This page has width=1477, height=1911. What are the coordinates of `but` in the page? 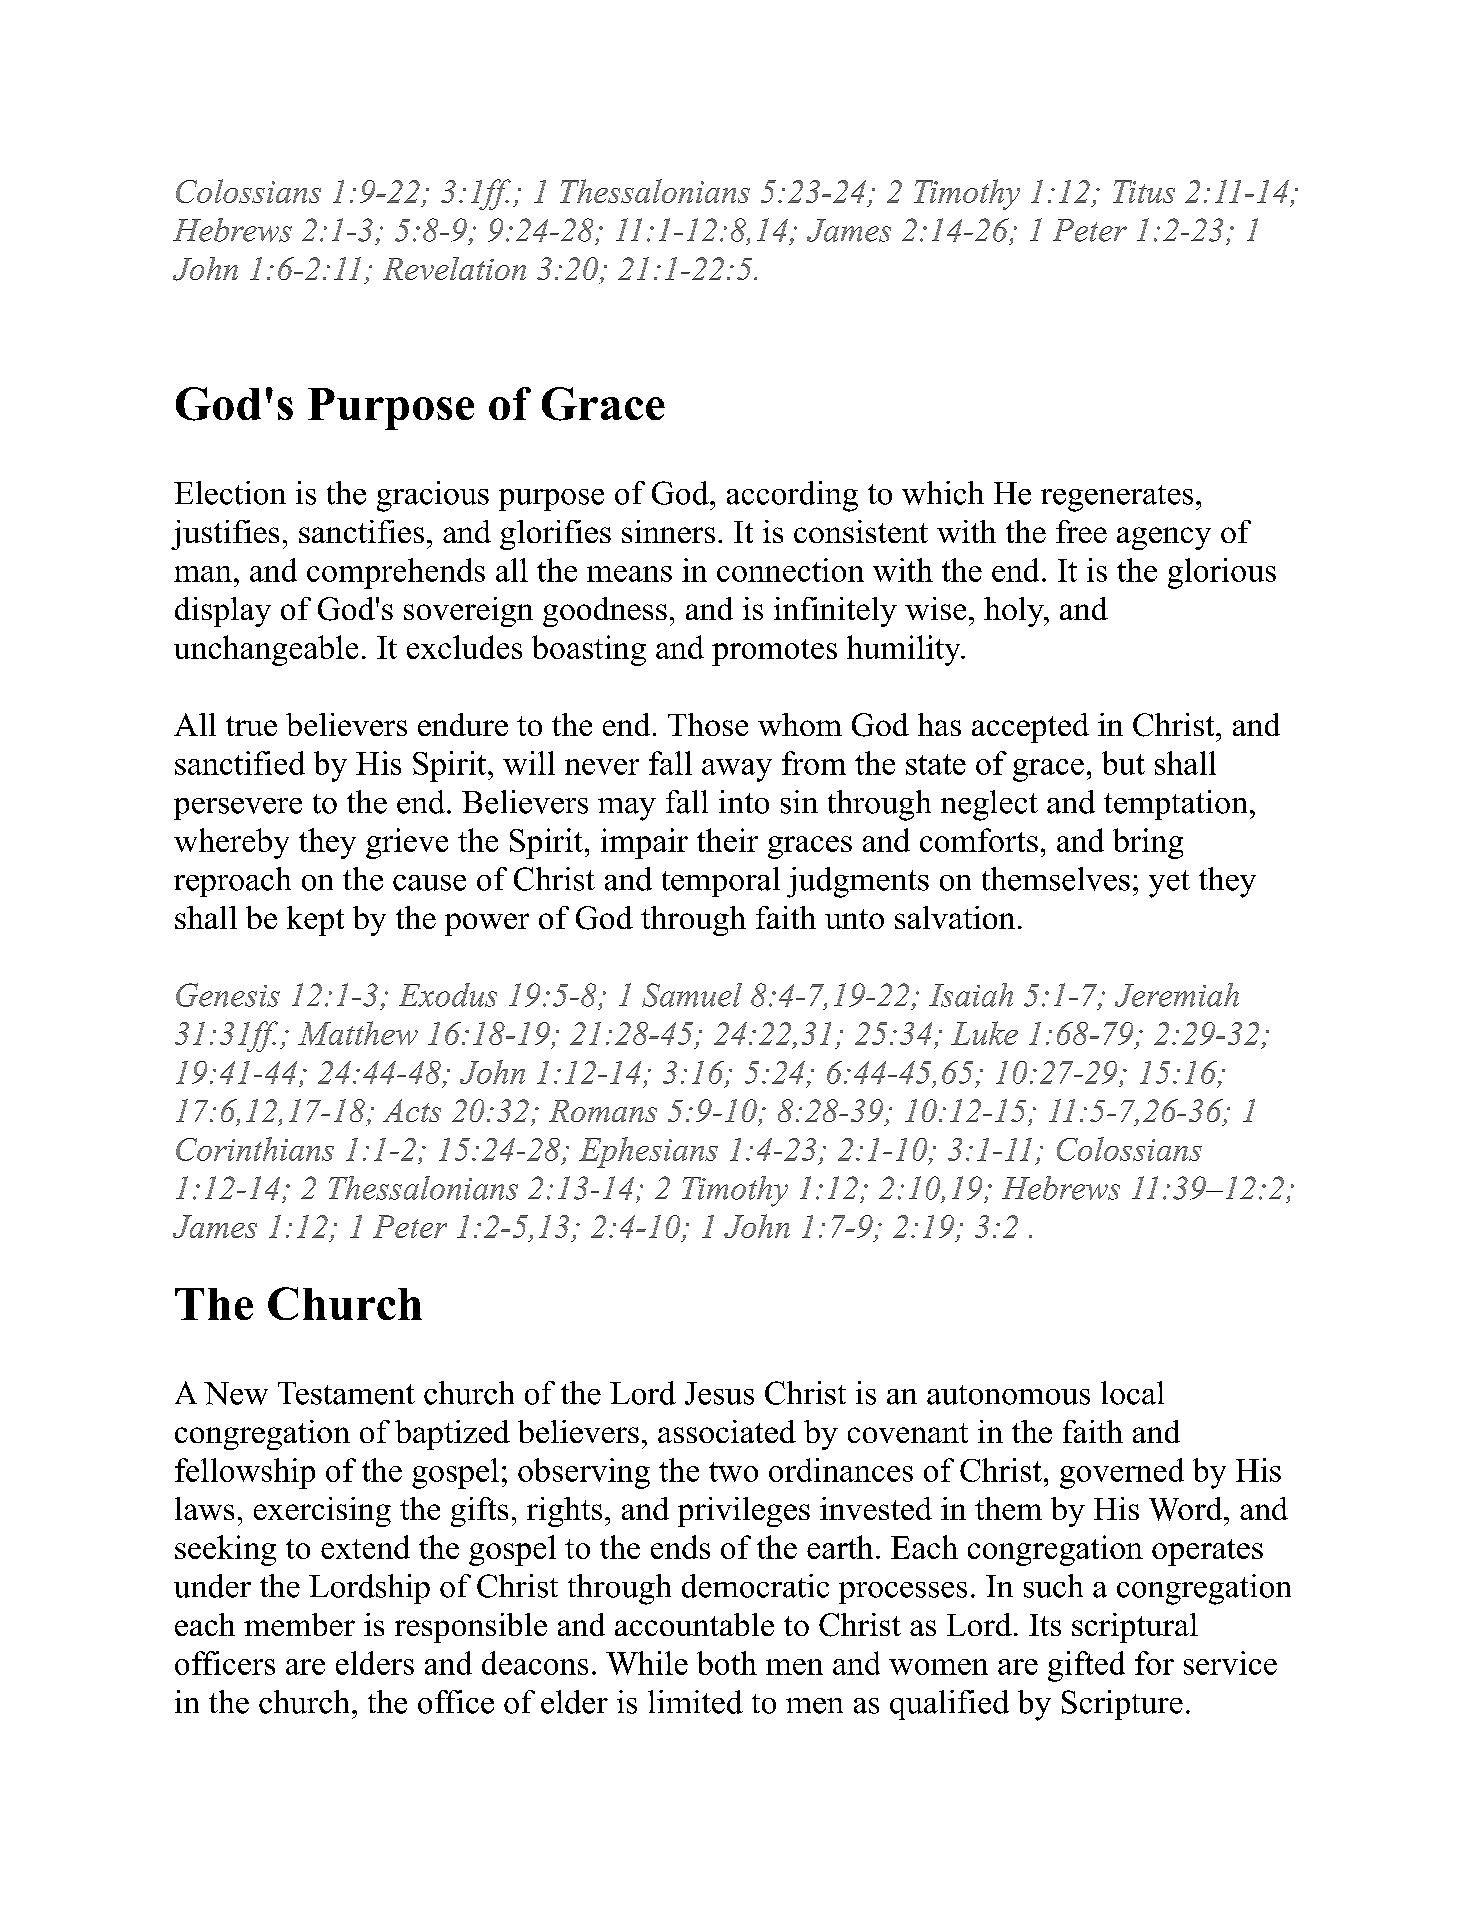 It's located at (1123, 763).
